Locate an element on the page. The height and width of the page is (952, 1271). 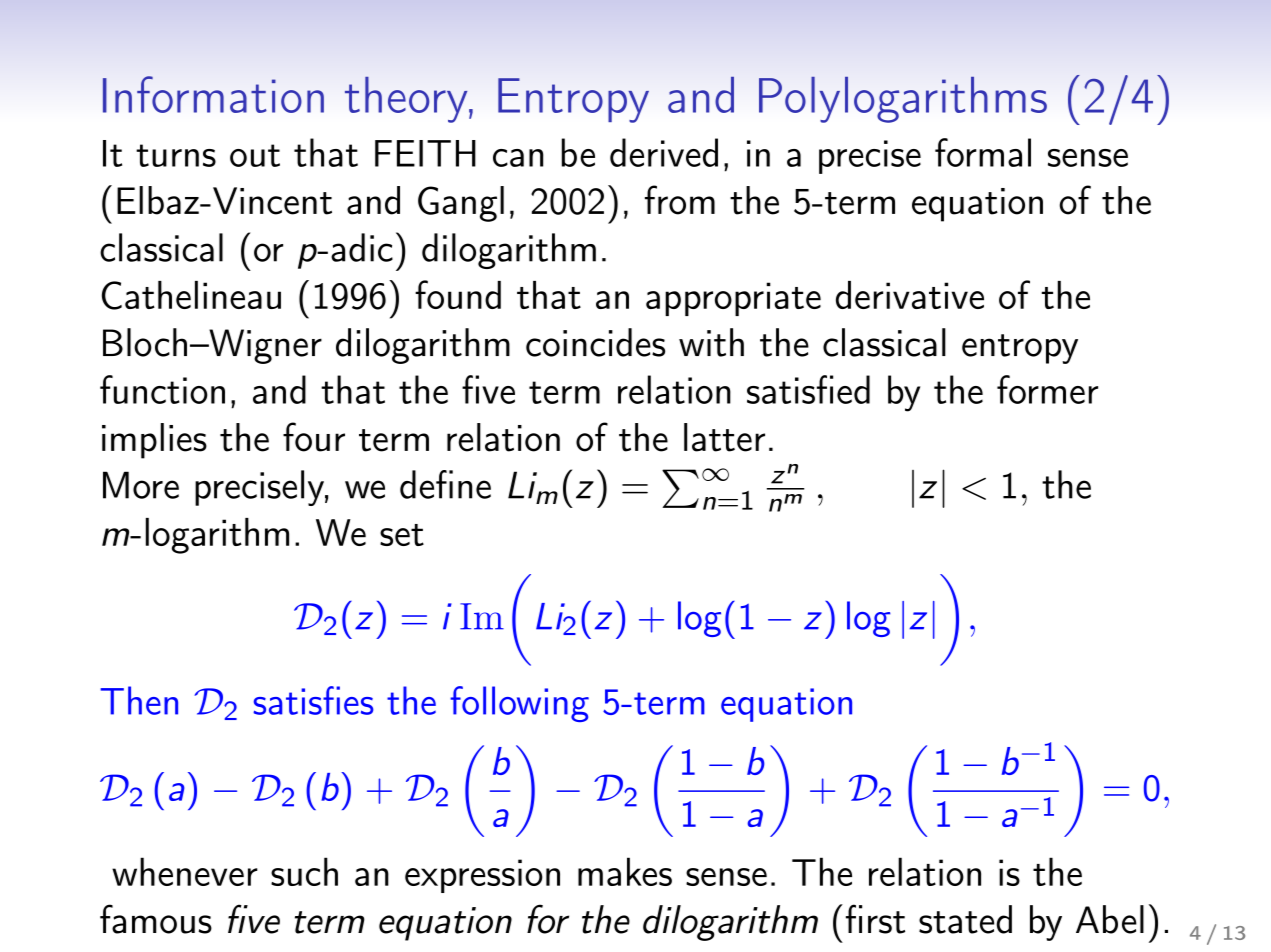
Information is located at coordinates (213, 94).
